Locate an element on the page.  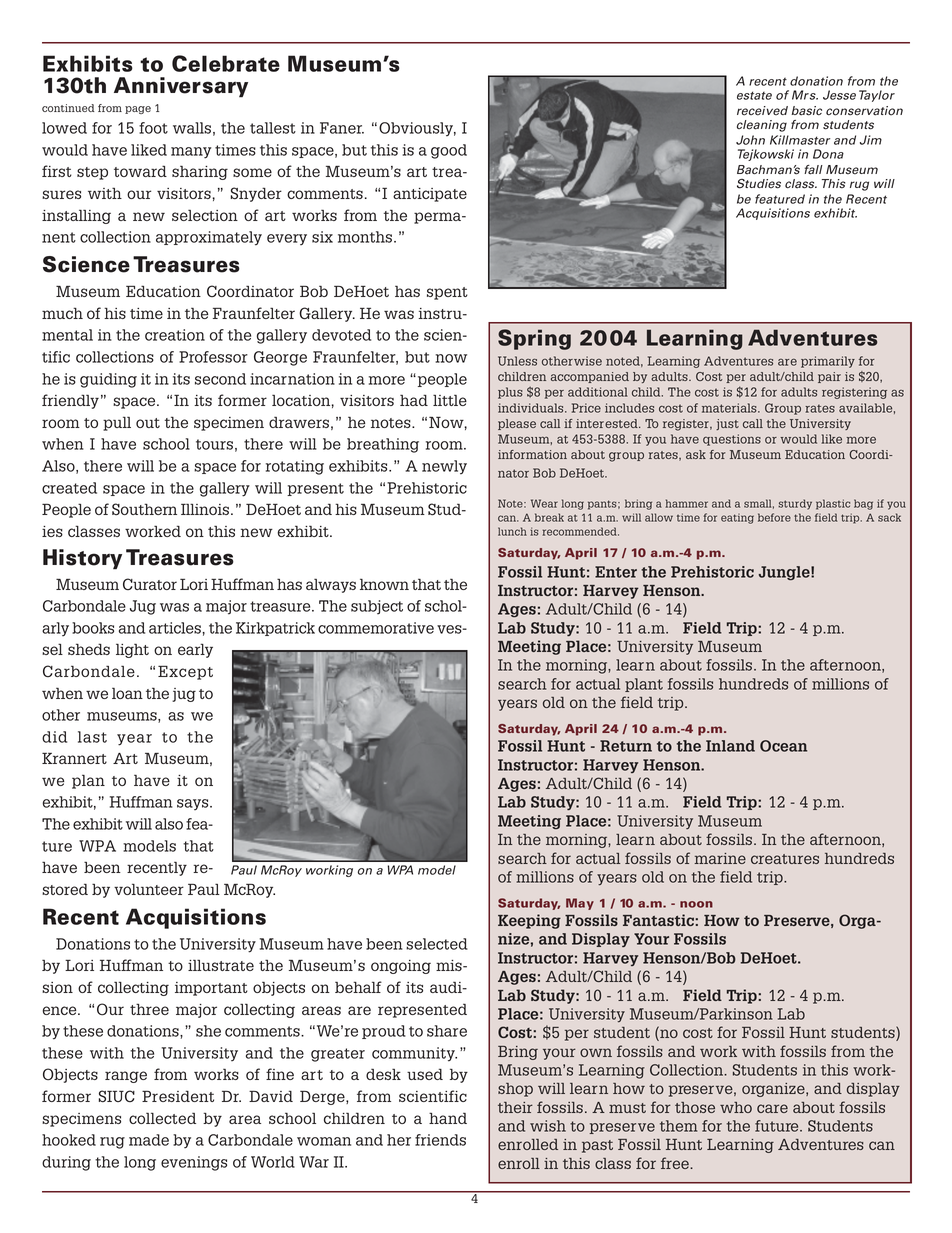
page is located at coordinates (138, 110).
